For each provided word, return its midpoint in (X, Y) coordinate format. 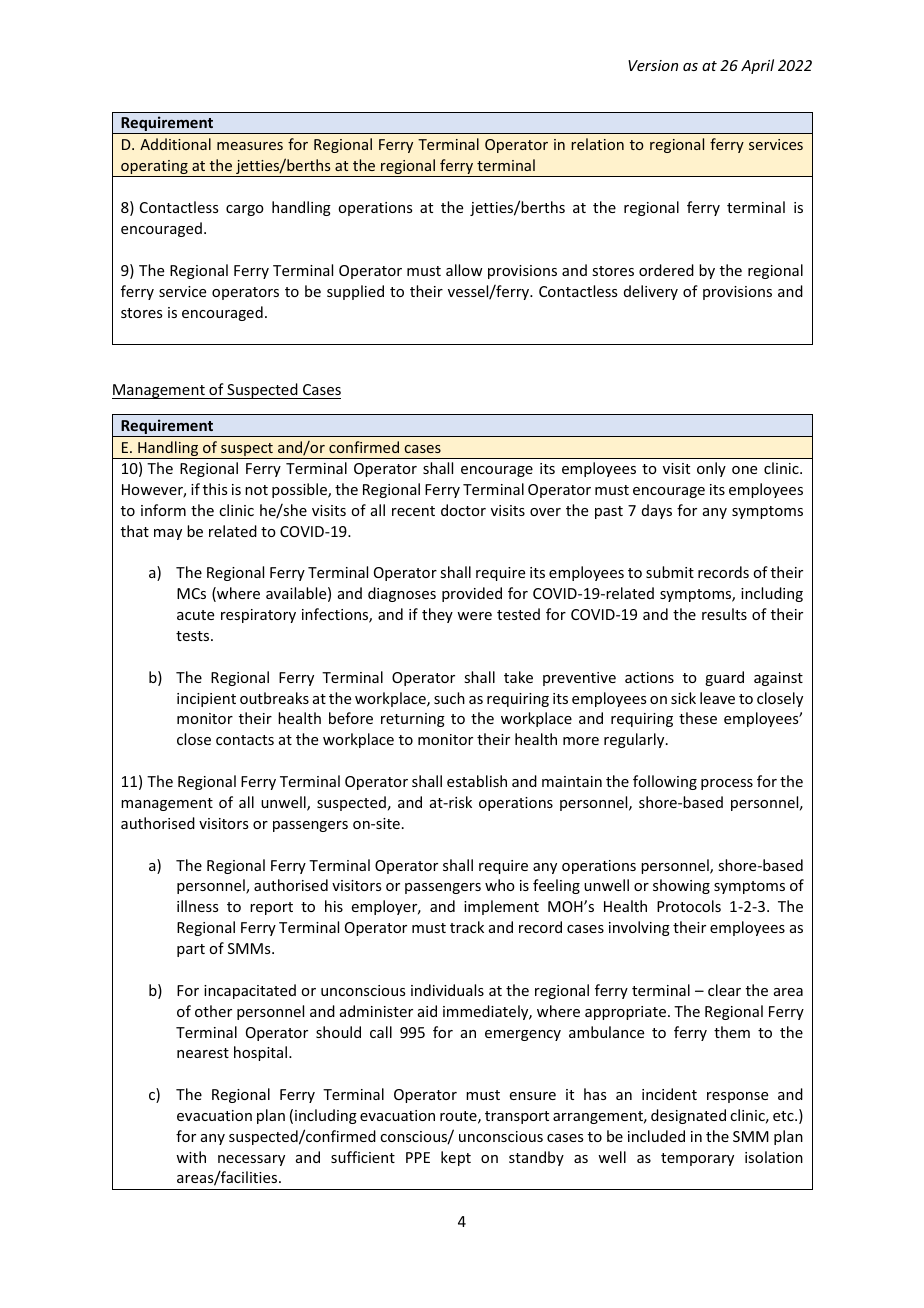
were (474, 616)
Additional (175, 144)
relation (597, 144)
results (724, 614)
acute (195, 615)
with (191, 1157)
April (757, 66)
